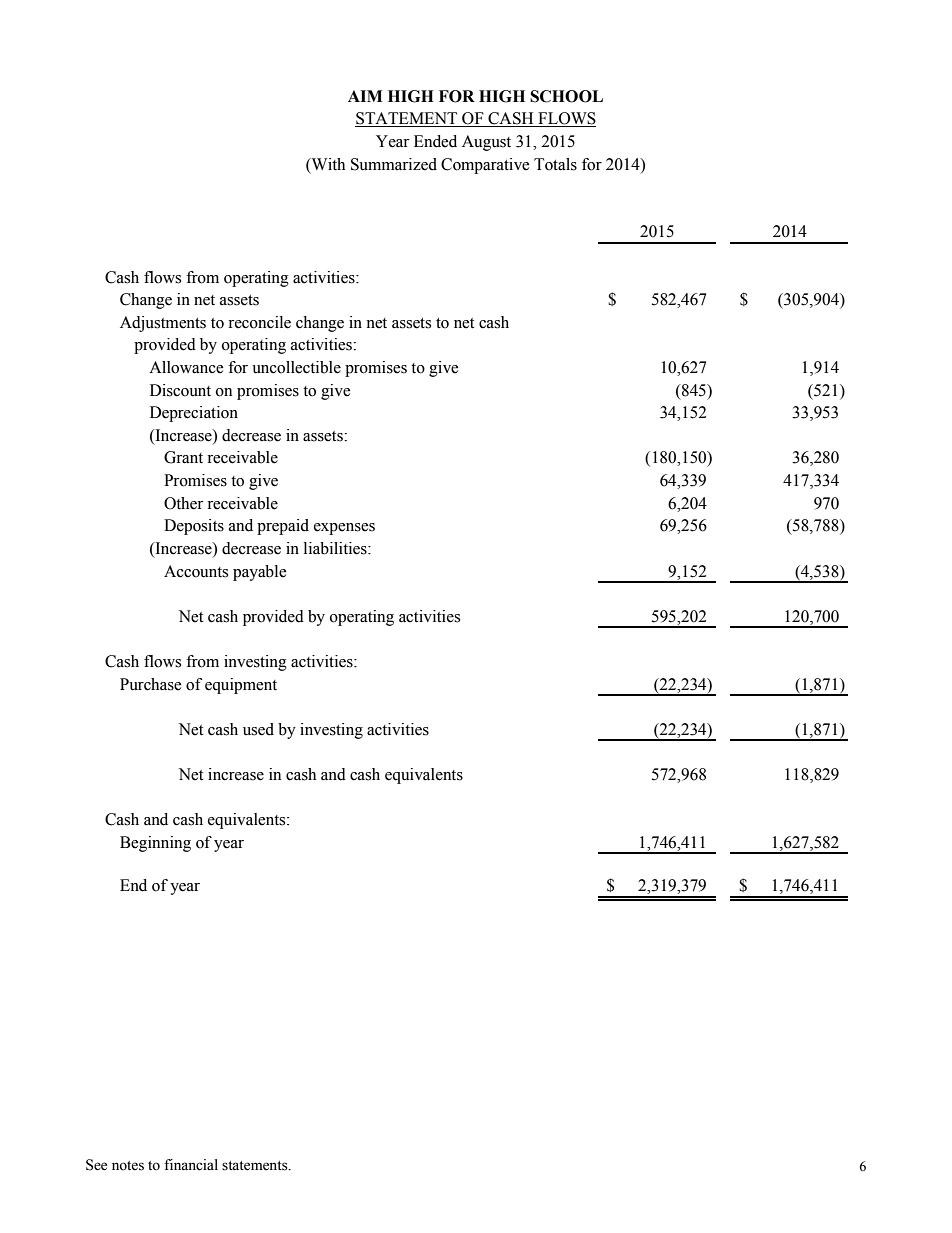 Image resolution: width=952 pixels, height=1233 pixels. What do you see at coordinates (344, 529) in the screenshot?
I see `expenses` at bounding box center [344, 529].
